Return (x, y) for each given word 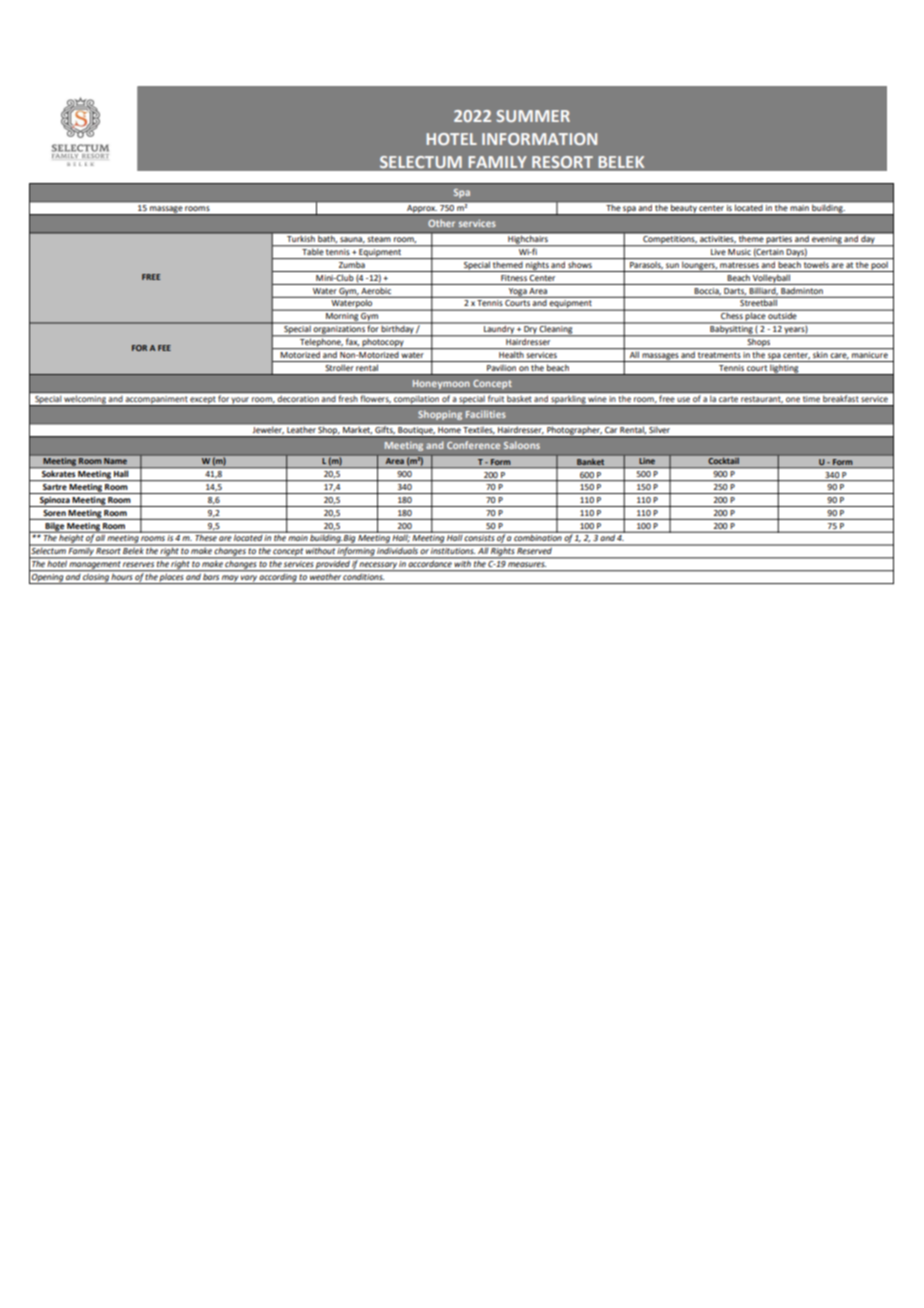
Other (441, 223)
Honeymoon (441, 384)
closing (96, 579)
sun (672, 265)
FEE (164, 348)
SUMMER (533, 116)
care (839, 356)
